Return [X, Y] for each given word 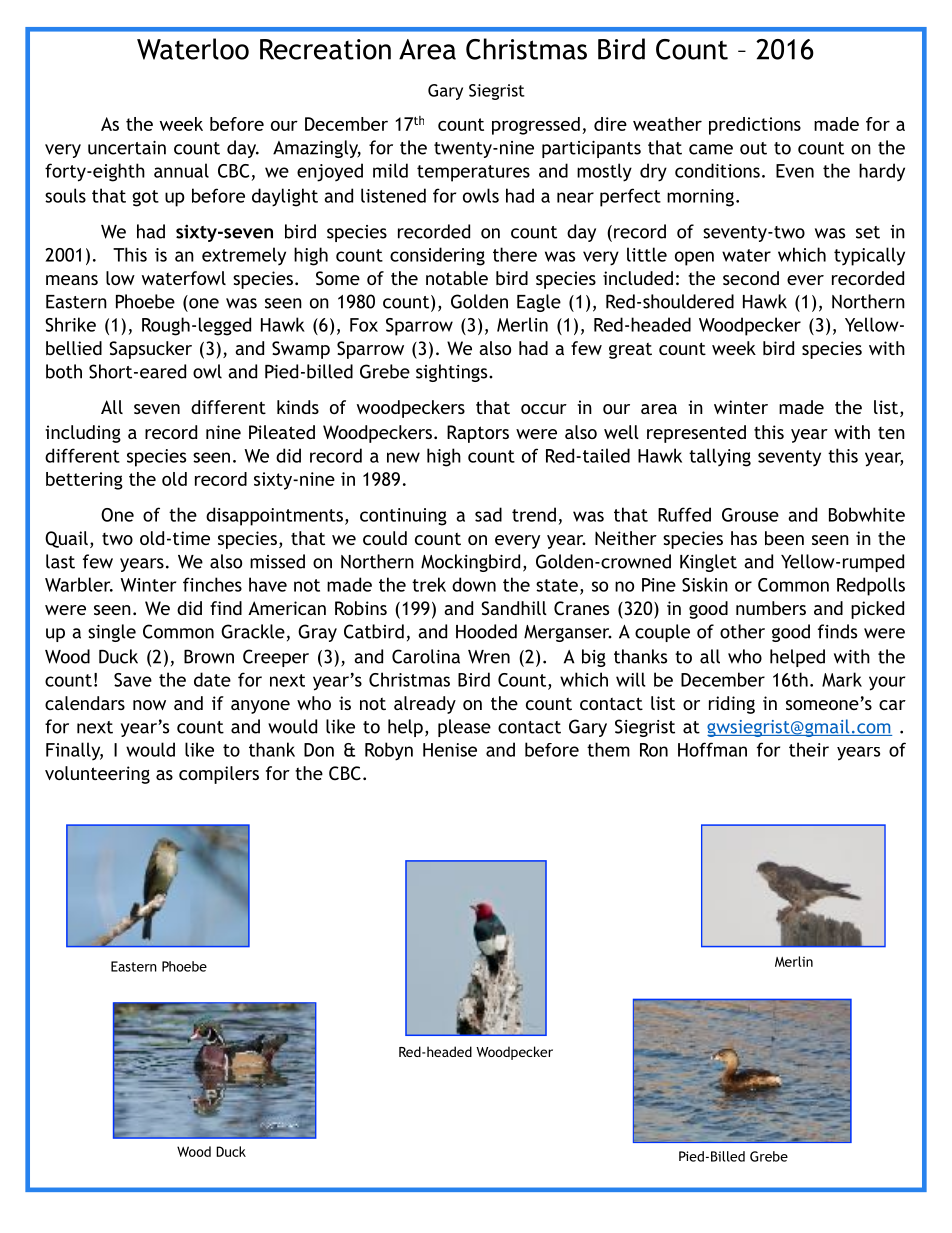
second [751, 278]
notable [457, 278]
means [72, 280]
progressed [536, 126]
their [809, 749]
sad [488, 514]
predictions [755, 126]
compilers [219, 775]
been [784, 538]
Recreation [325, 49]
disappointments [274, 516]
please [464, 728]
